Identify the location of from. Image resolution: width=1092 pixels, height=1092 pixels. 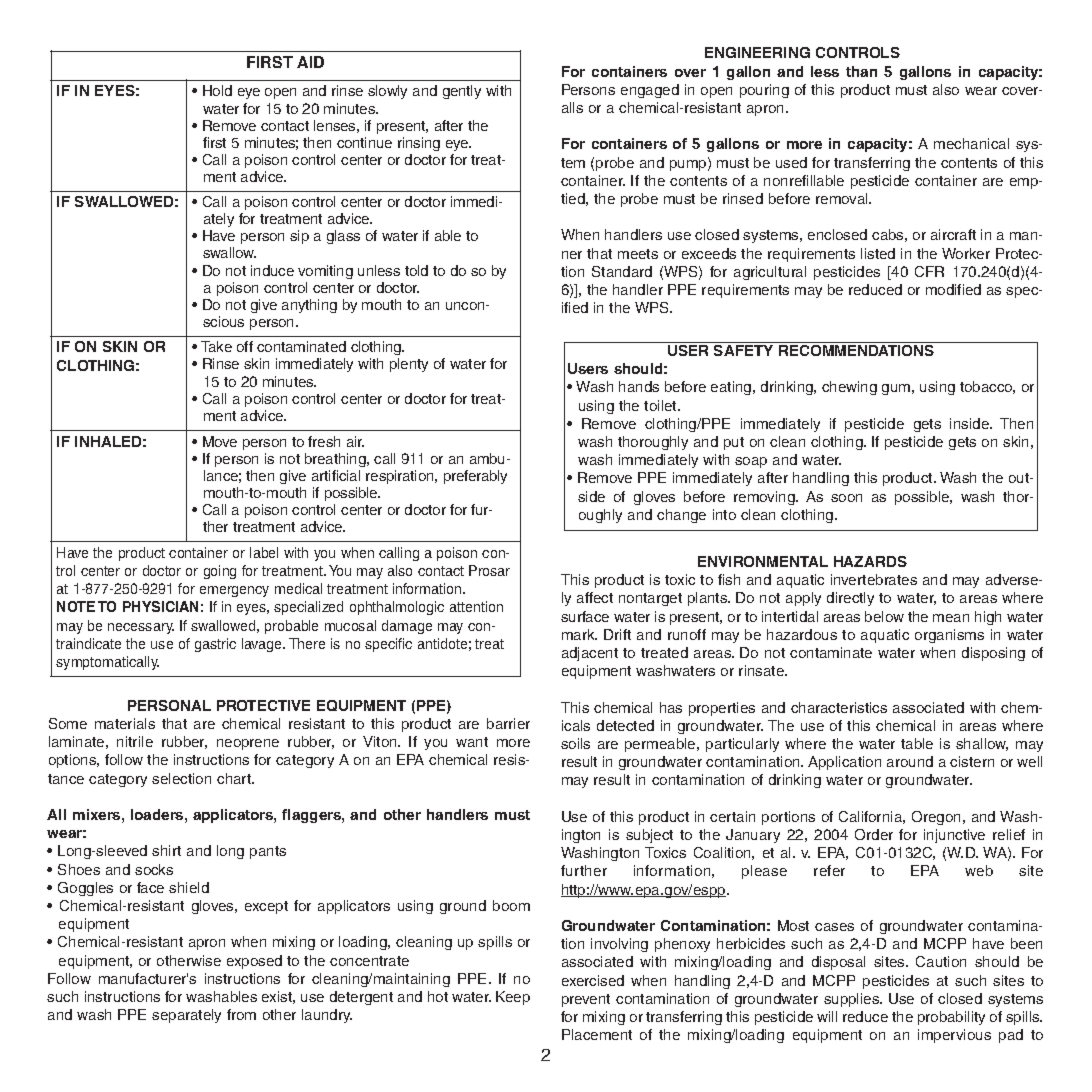
(241, 1014).
